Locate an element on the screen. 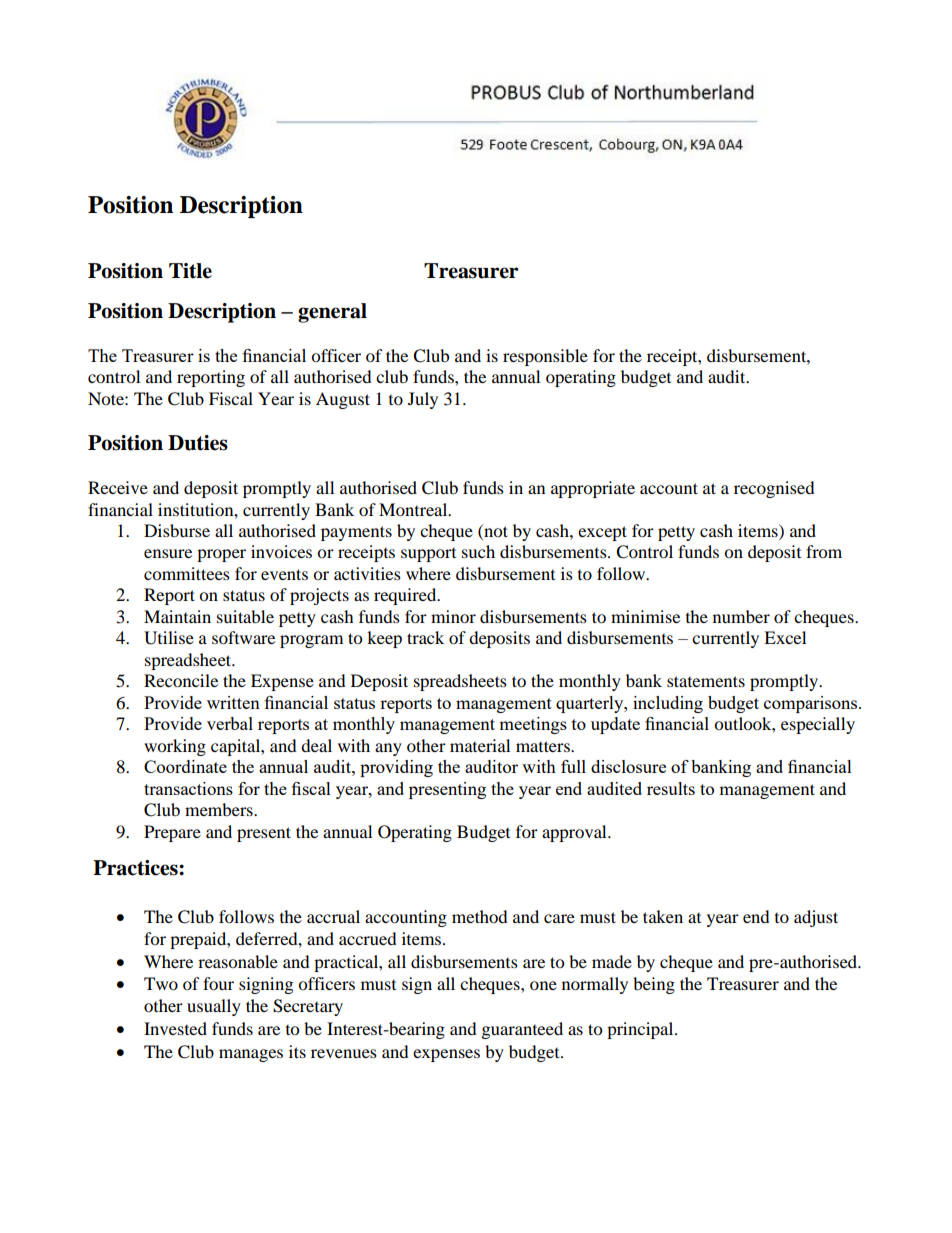 The width and height of the screenshot is (952, 1233). from is located at coordinates (824, 551).
